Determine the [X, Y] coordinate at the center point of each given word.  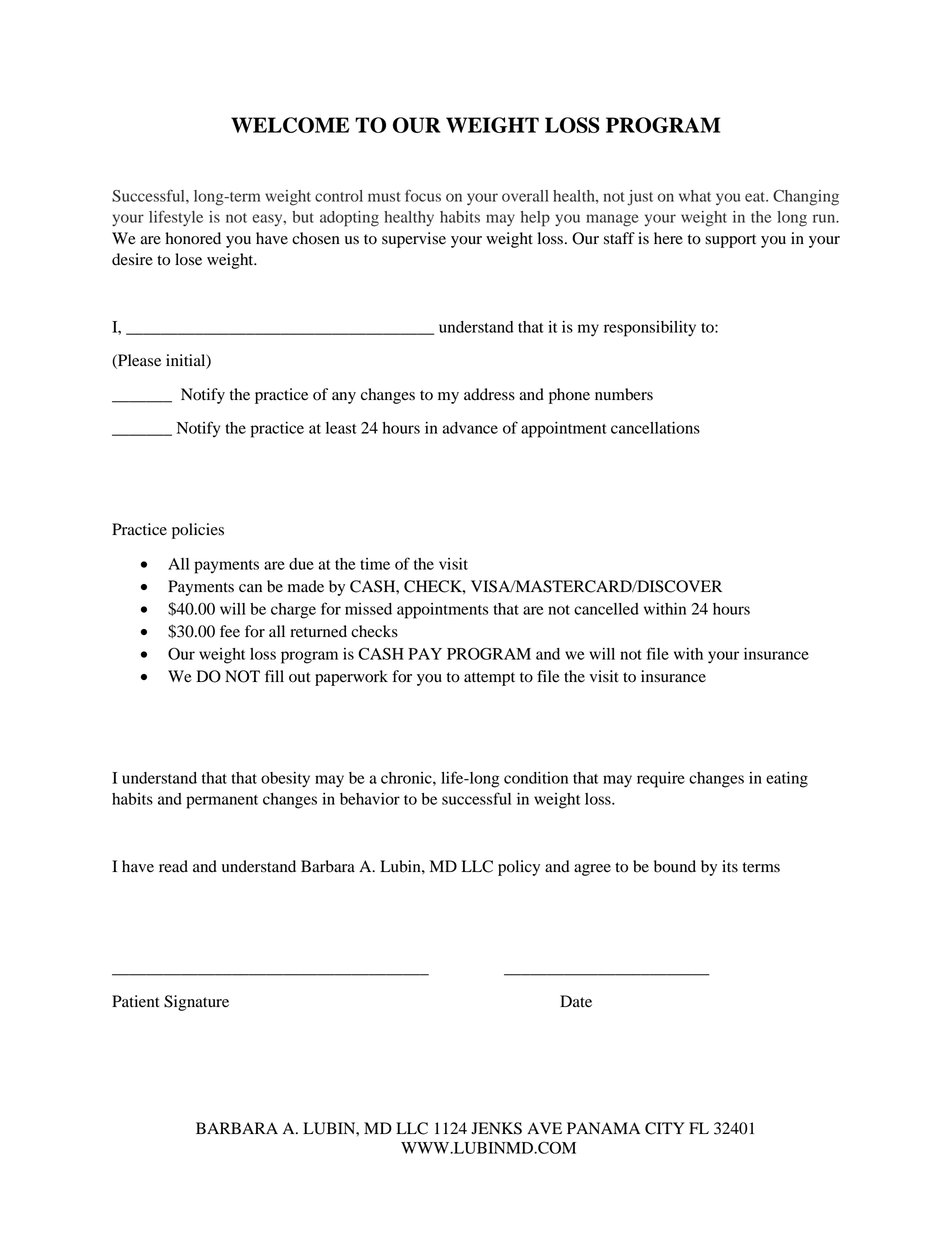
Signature [196, 1003]
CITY [665, 1128]
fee [230, 631]
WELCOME [290, 125]
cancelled [606, 609]
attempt [489, 679]
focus [423, 195]
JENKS [496, 1128]
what [695, 196]
